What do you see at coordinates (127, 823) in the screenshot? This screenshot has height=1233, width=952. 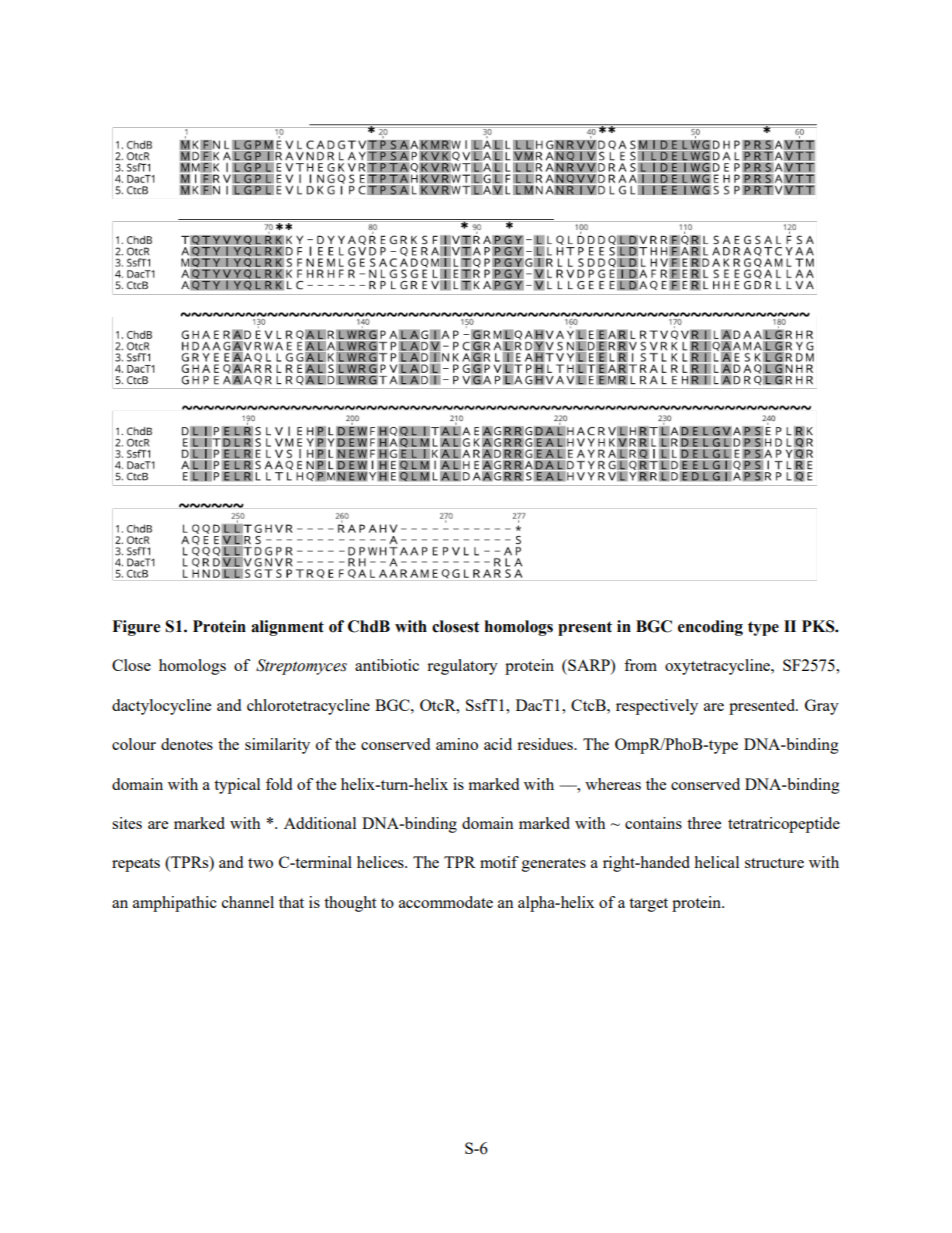 I see `sites` at bounding box center [127, 823].
